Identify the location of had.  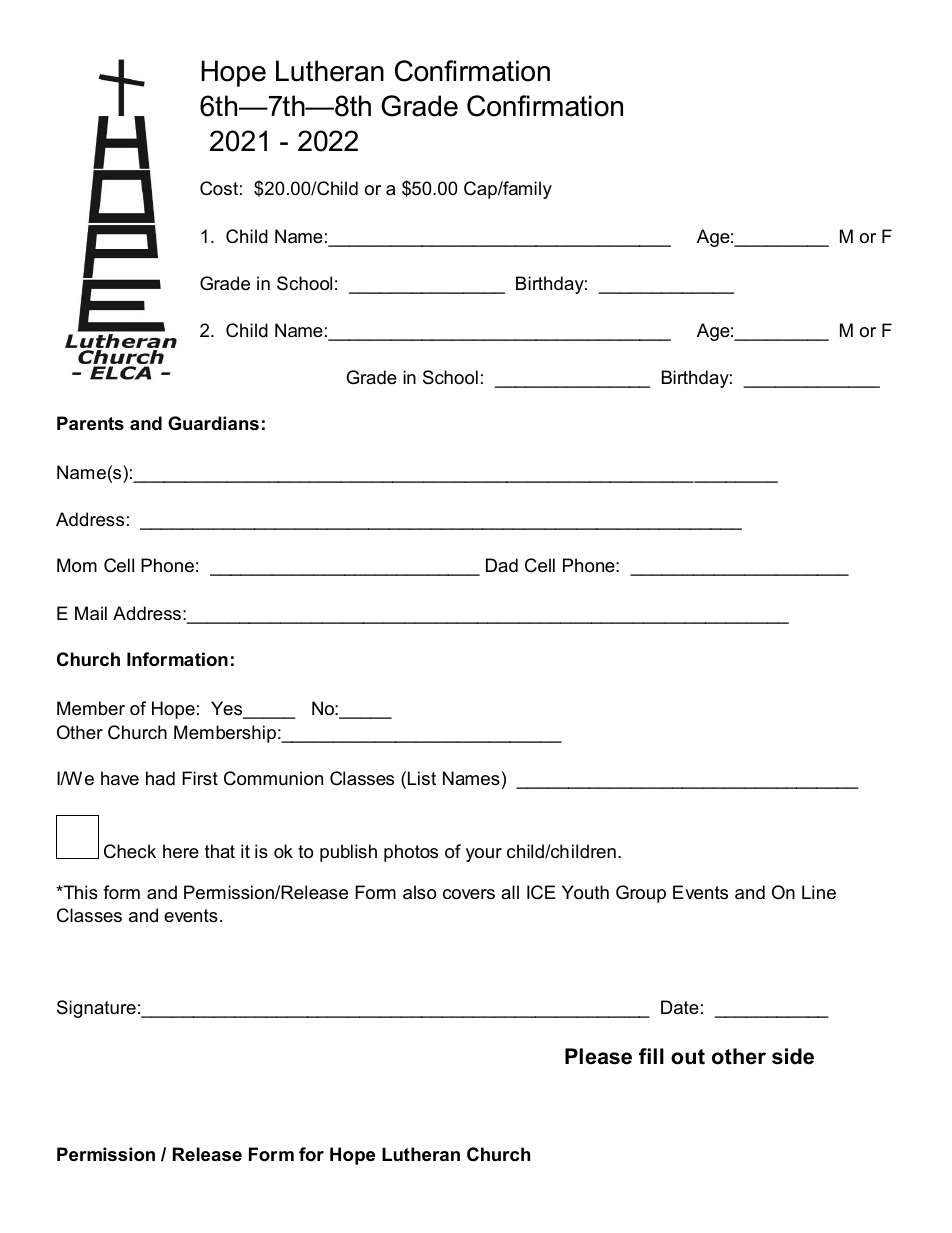
(160, 778).
